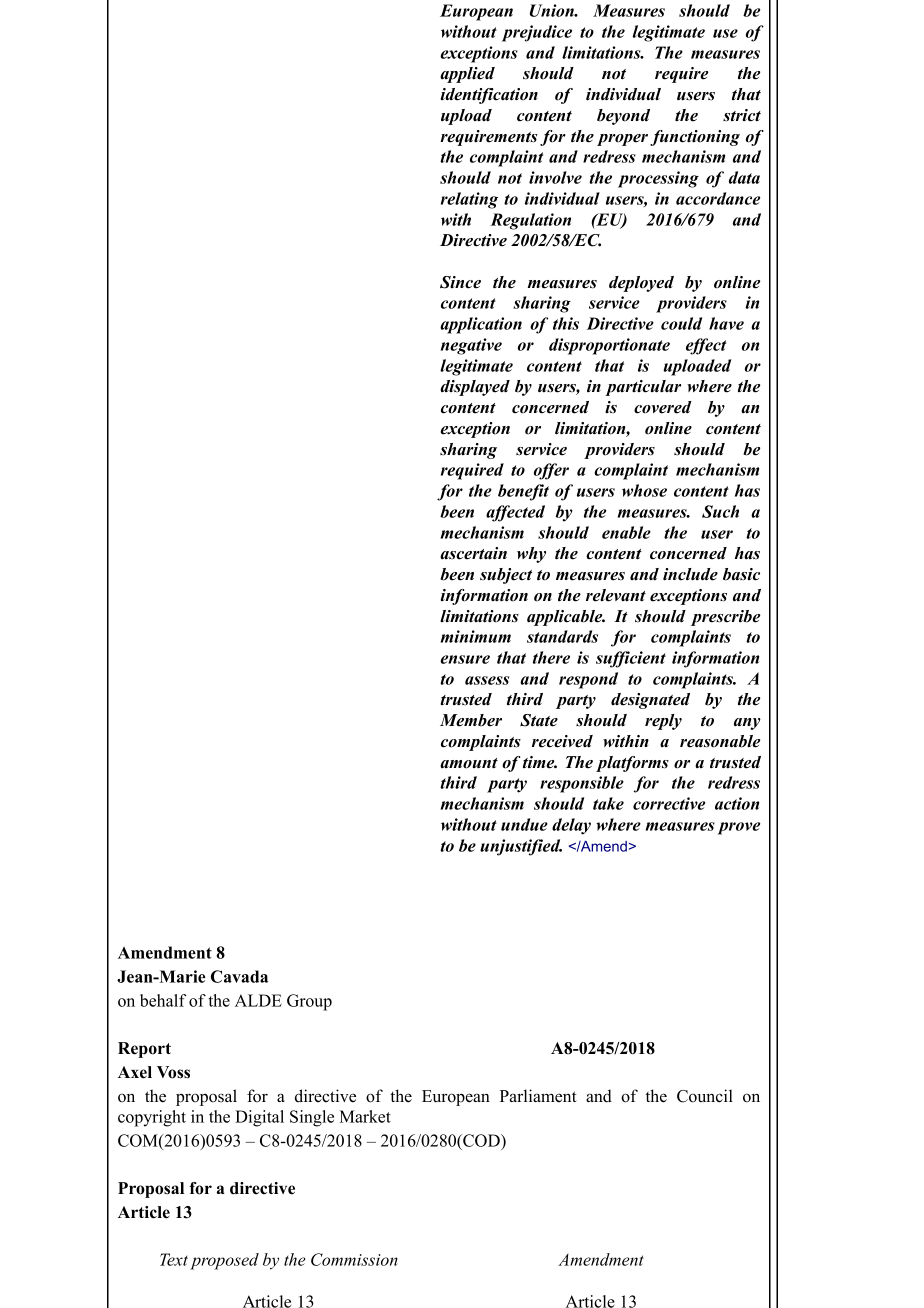  I want to click on beyond, so click(623, 117).
